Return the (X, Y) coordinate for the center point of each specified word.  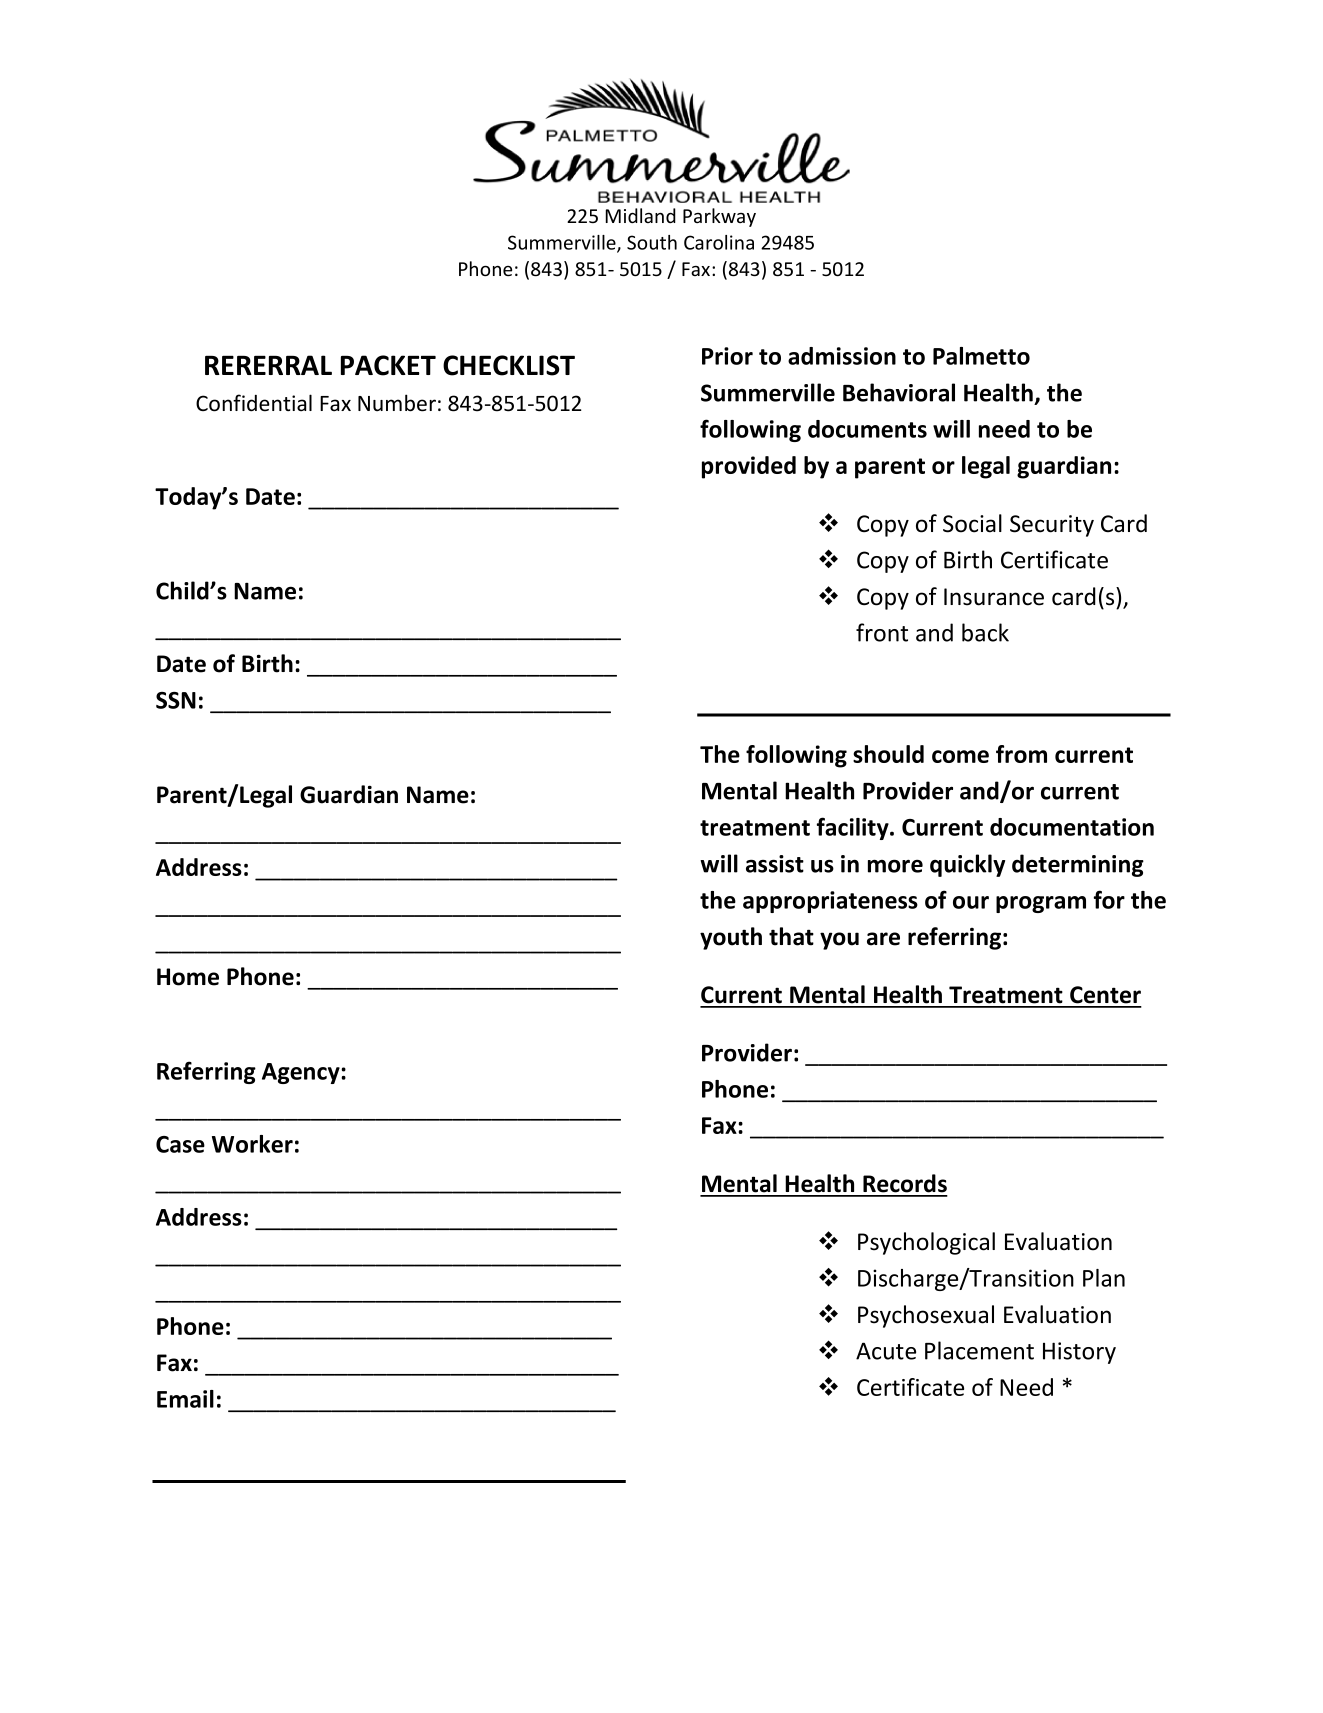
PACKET (388, 365)
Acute (886, 1351)
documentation (1072, 827)
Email (185, 1399)
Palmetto (981, 356)
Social (972, 523)
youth (731, 938)
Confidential (254, 403)
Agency (302, 1073)
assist (775, 864)
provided (749, 467)
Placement (979, 1350)
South (652, 242)
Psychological (926, 1243)
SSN (176, 700)
